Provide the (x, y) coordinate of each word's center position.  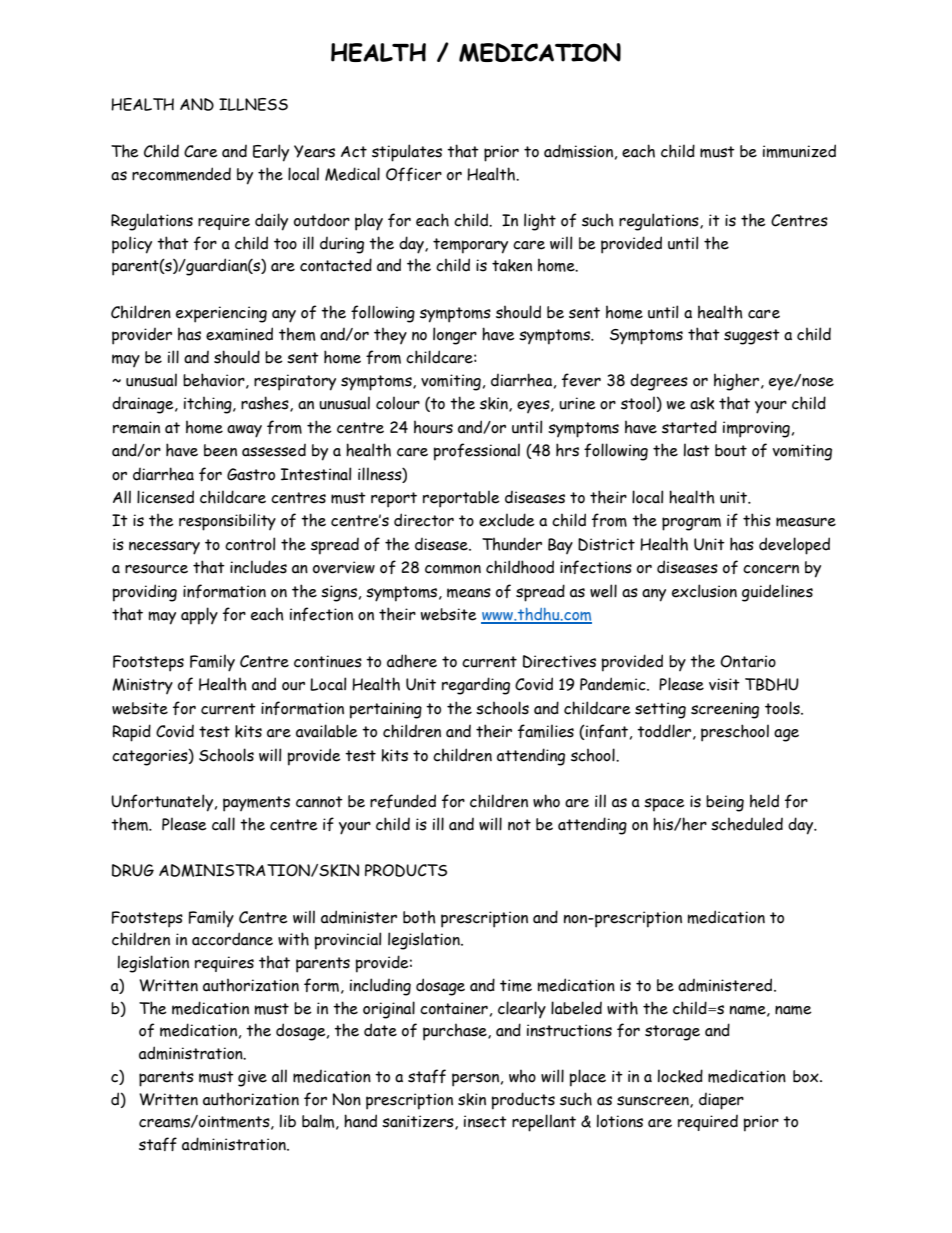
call (223, 824)
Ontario (748, 661)
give (252, 1078)
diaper (721, 1101)
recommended (181, 174)
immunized (799, 151)
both (419, 917)
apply (199, 616)
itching (209, 405)
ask (702, 403)
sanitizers (419, 1122)
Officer (414, 174)
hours (433, 427)
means (469, 593)
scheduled (747, 824)
